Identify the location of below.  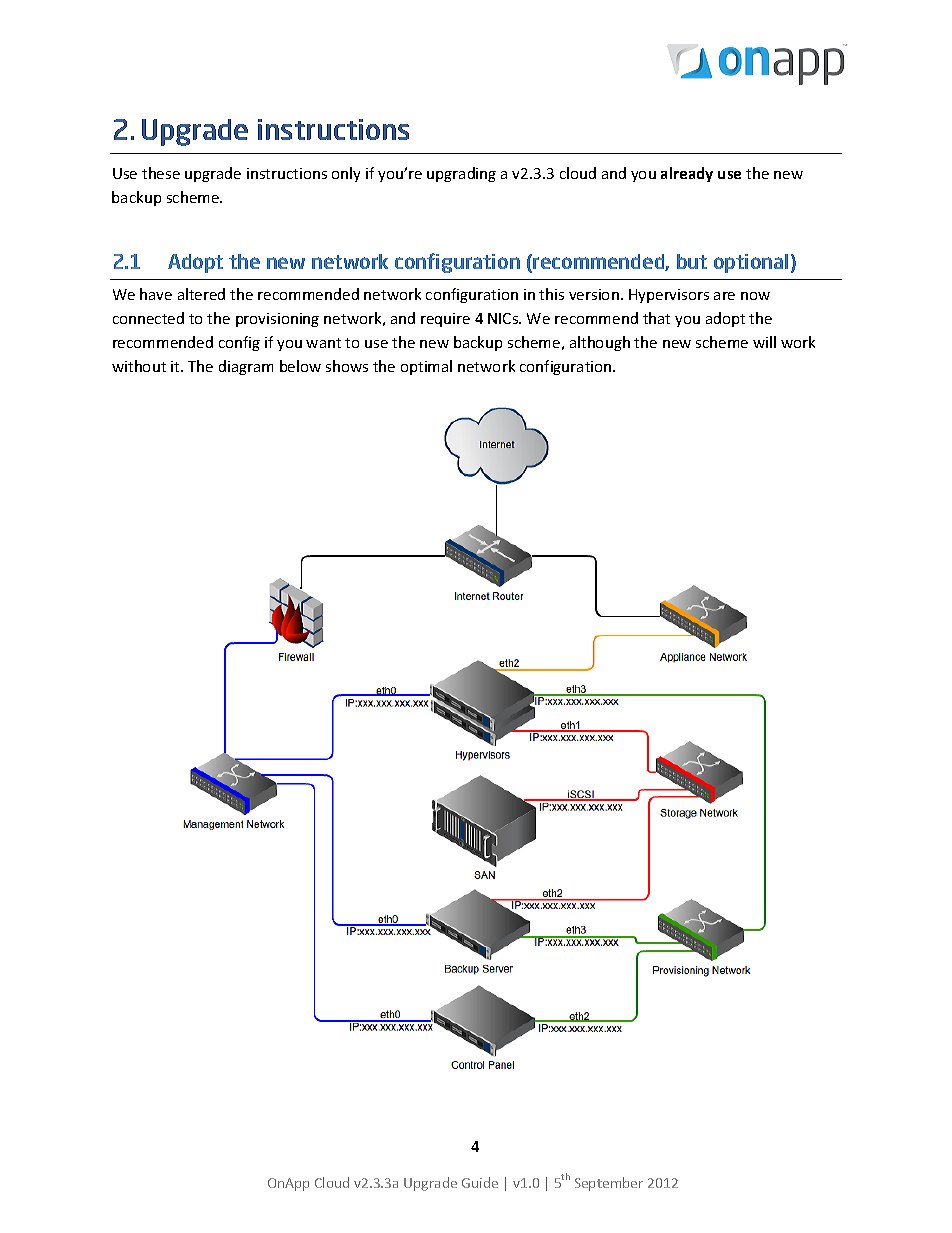
(300, 366).
